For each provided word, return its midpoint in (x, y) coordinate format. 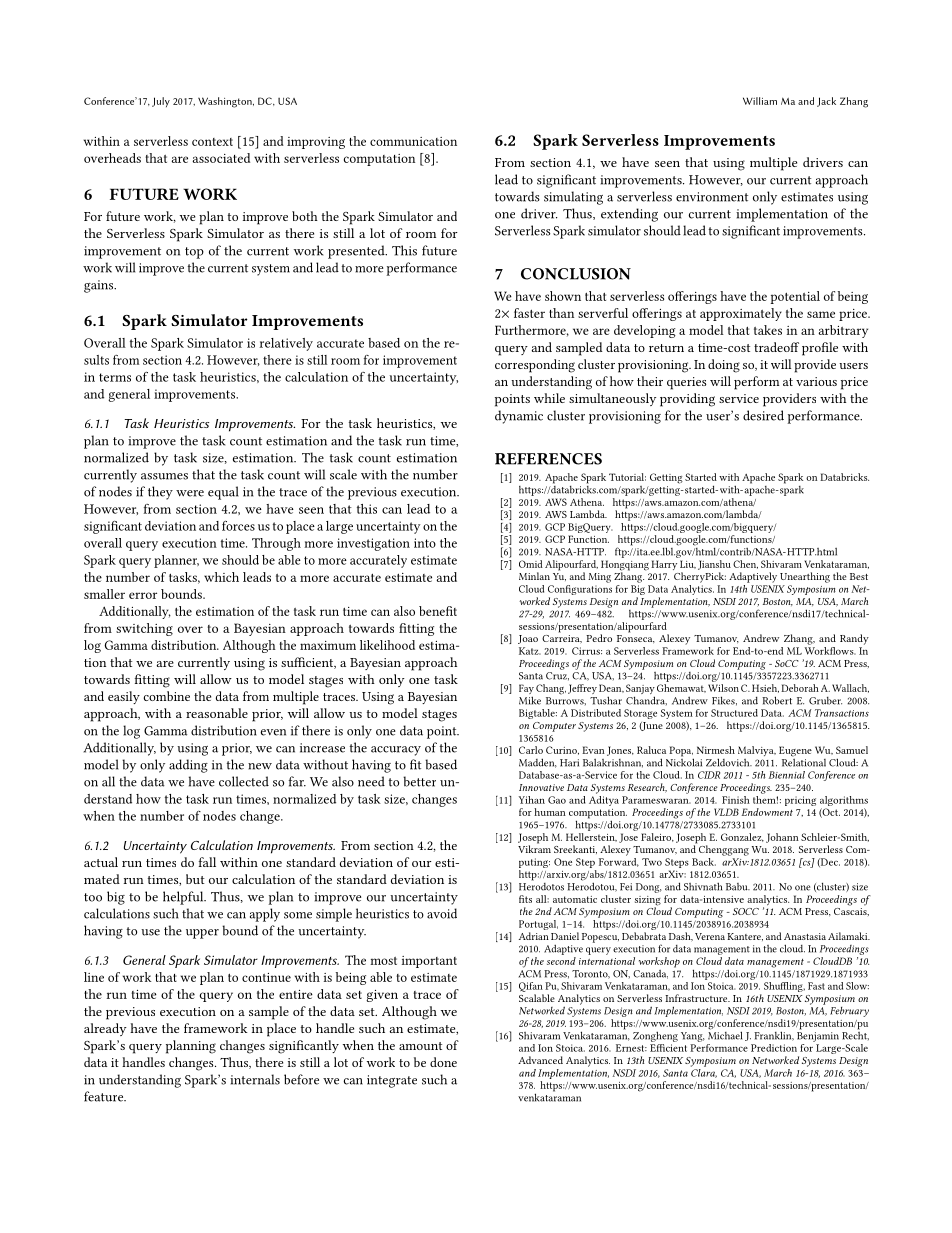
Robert (777, 700)
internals (255, 1079)
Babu (738, 887)
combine (167, 696)
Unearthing (805, 577)
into (425, 543)
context (212, 142)
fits (525, 899)
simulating (573, 198)
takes (768, 330)
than (561, 313)
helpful (184, 898)
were (190, 493)
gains (100, 286)
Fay (526, 690)
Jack (826, 102)
